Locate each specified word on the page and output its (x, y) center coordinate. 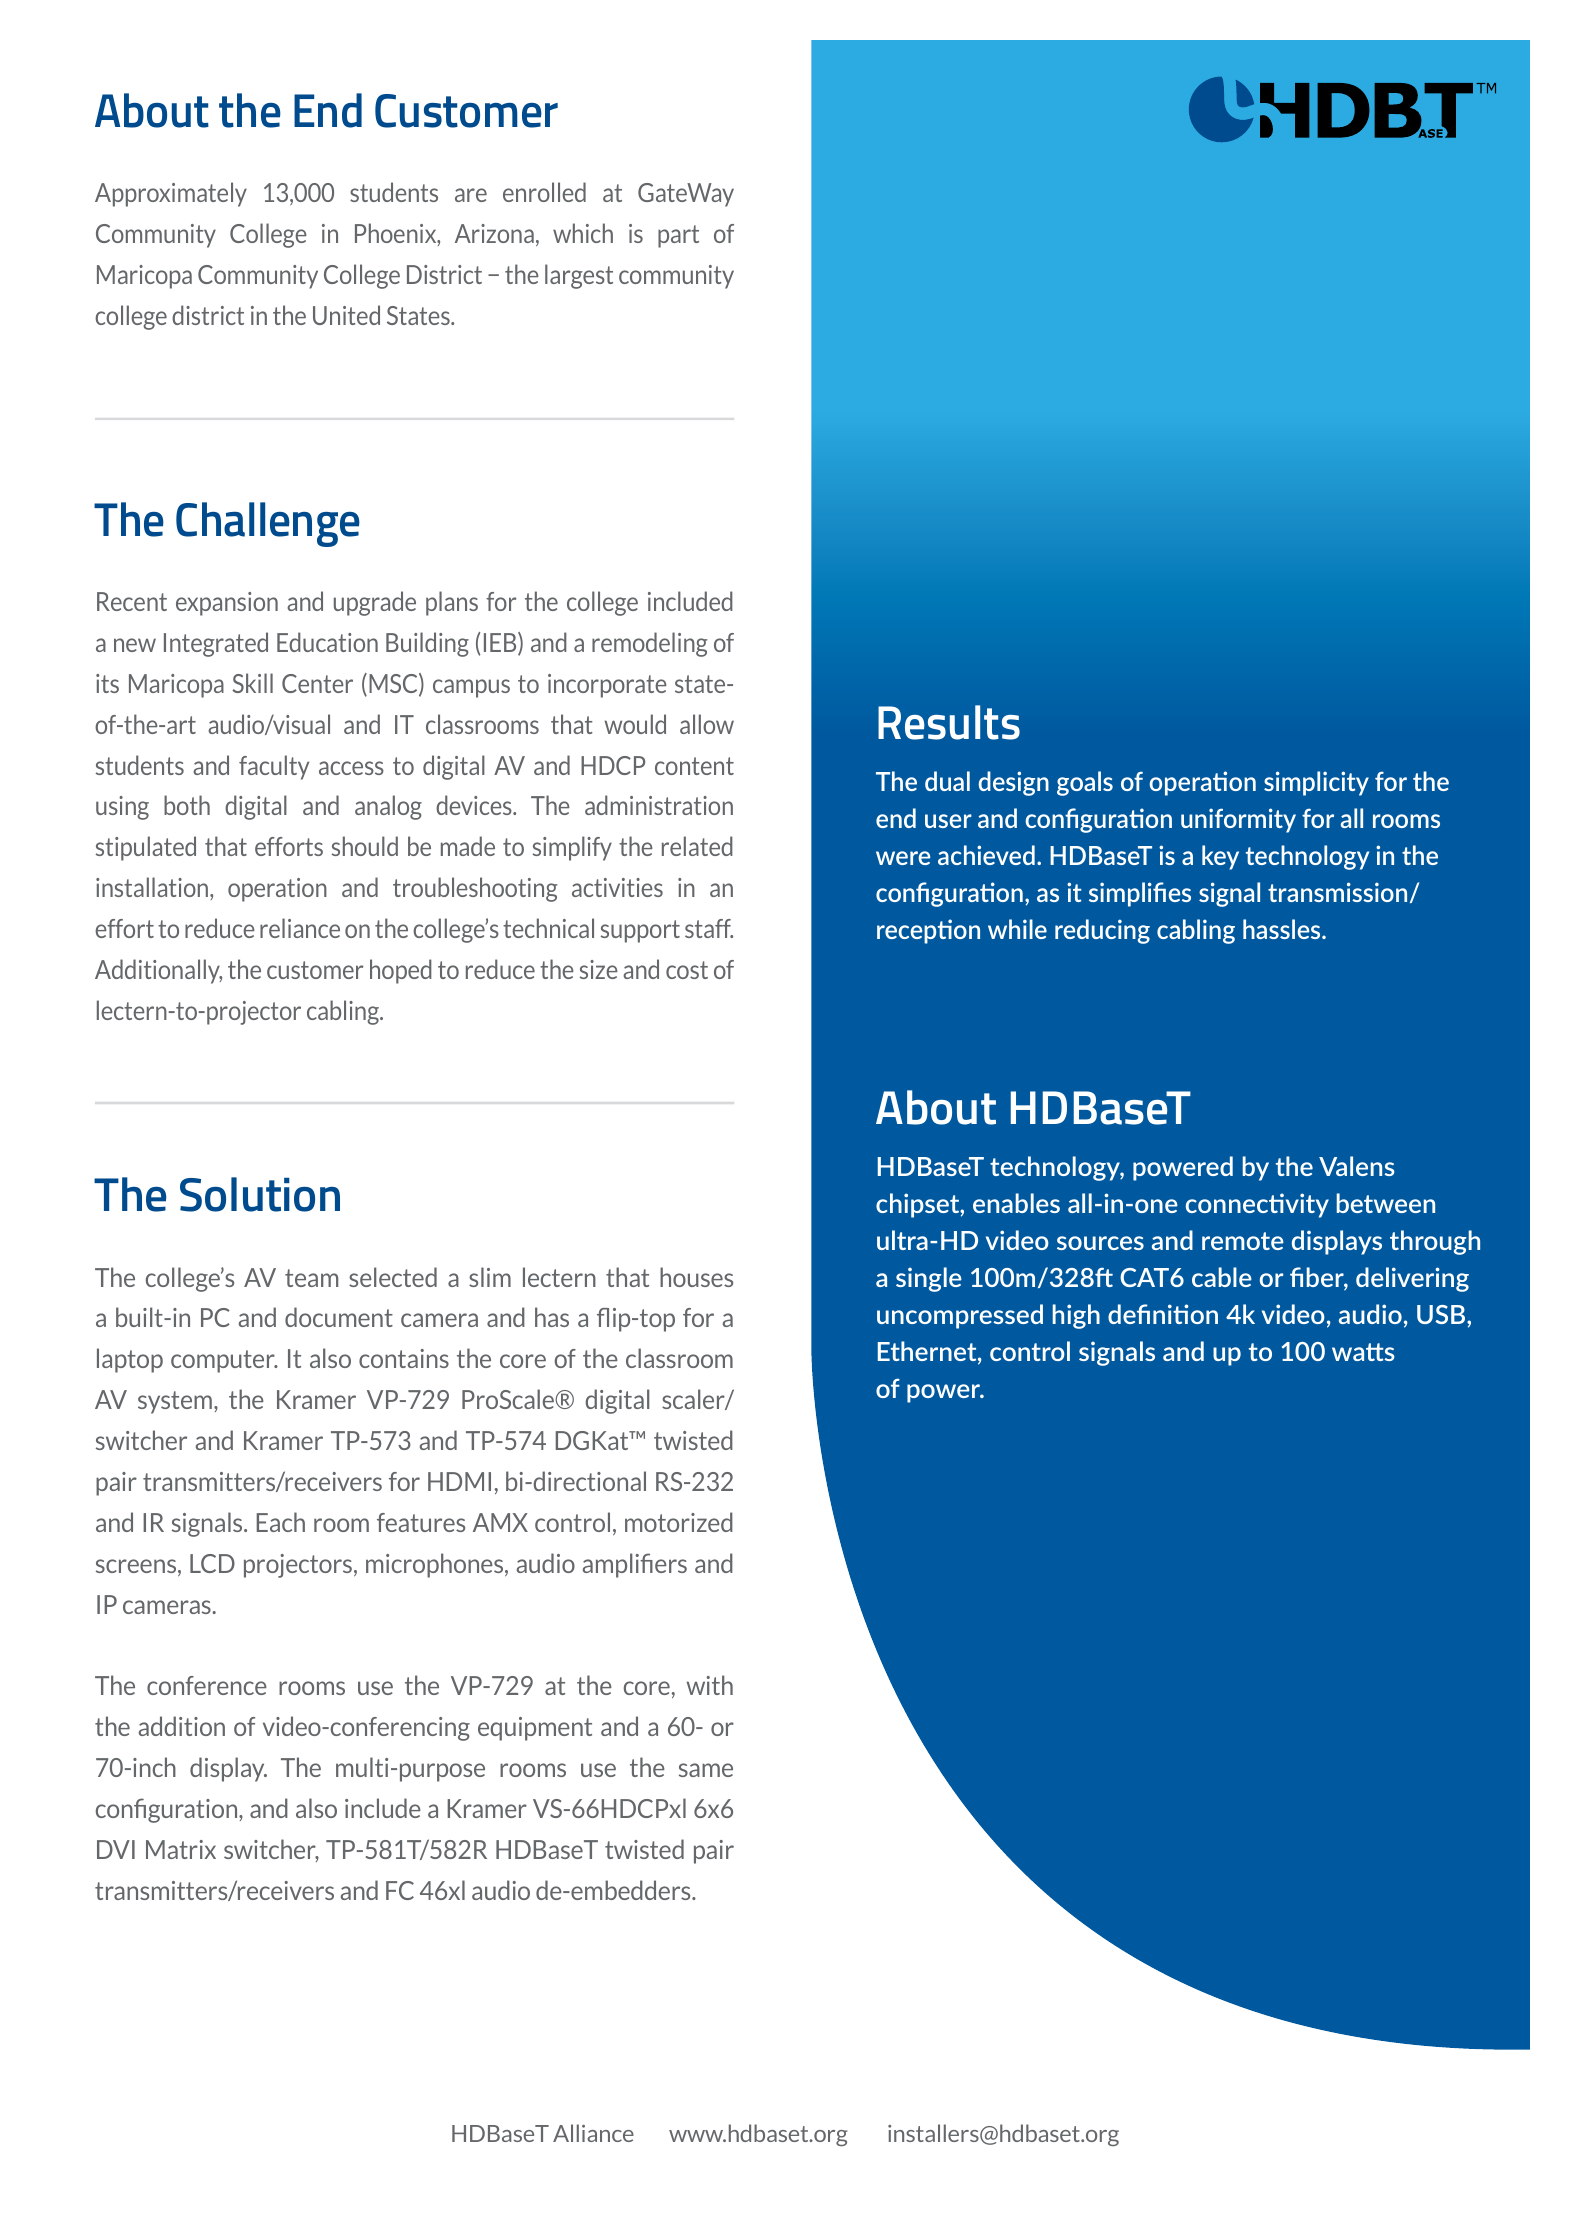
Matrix (181, 1849)
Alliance (593, 2133)
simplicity (1316, 783)
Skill (252, 683)
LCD (212, 1563)
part (678, 236)
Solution (260, 1194)
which (583, 233)
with (710, 1685)
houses (696, 1277)
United (346, 315)
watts (1363, 1352)
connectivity (1257, 1205)
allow (707, 724)
